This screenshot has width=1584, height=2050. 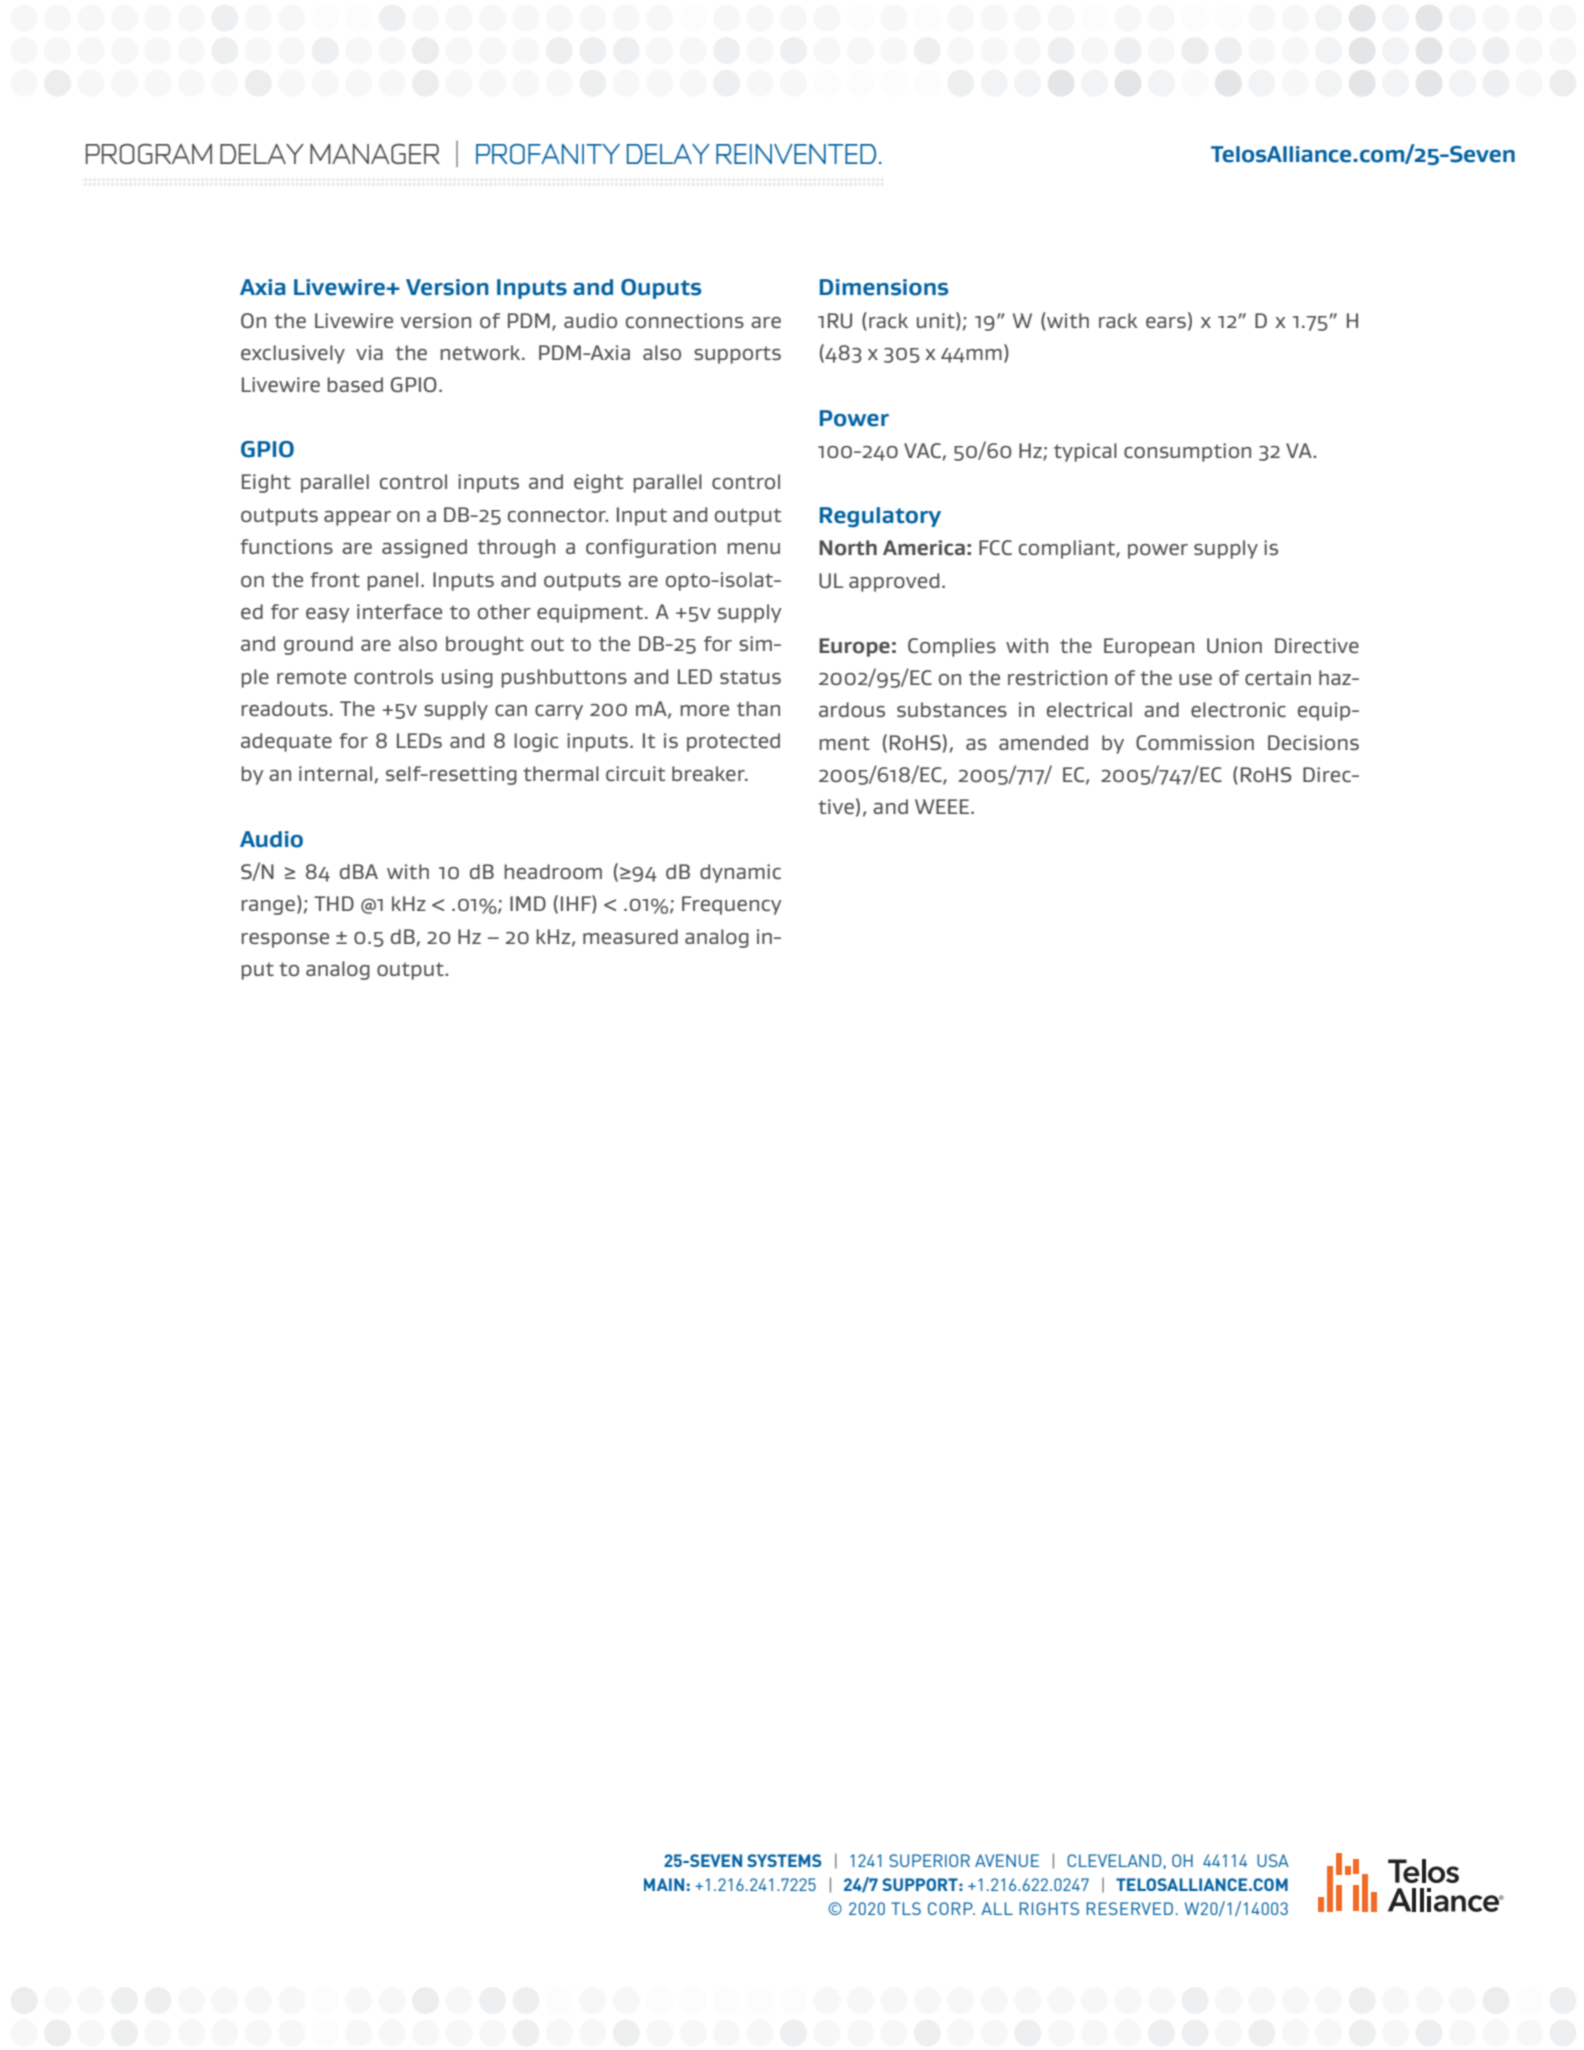 What do you see at coordinates (630, 936) in the screenshot?
I see `measured` at bounding box center [630, 936].
